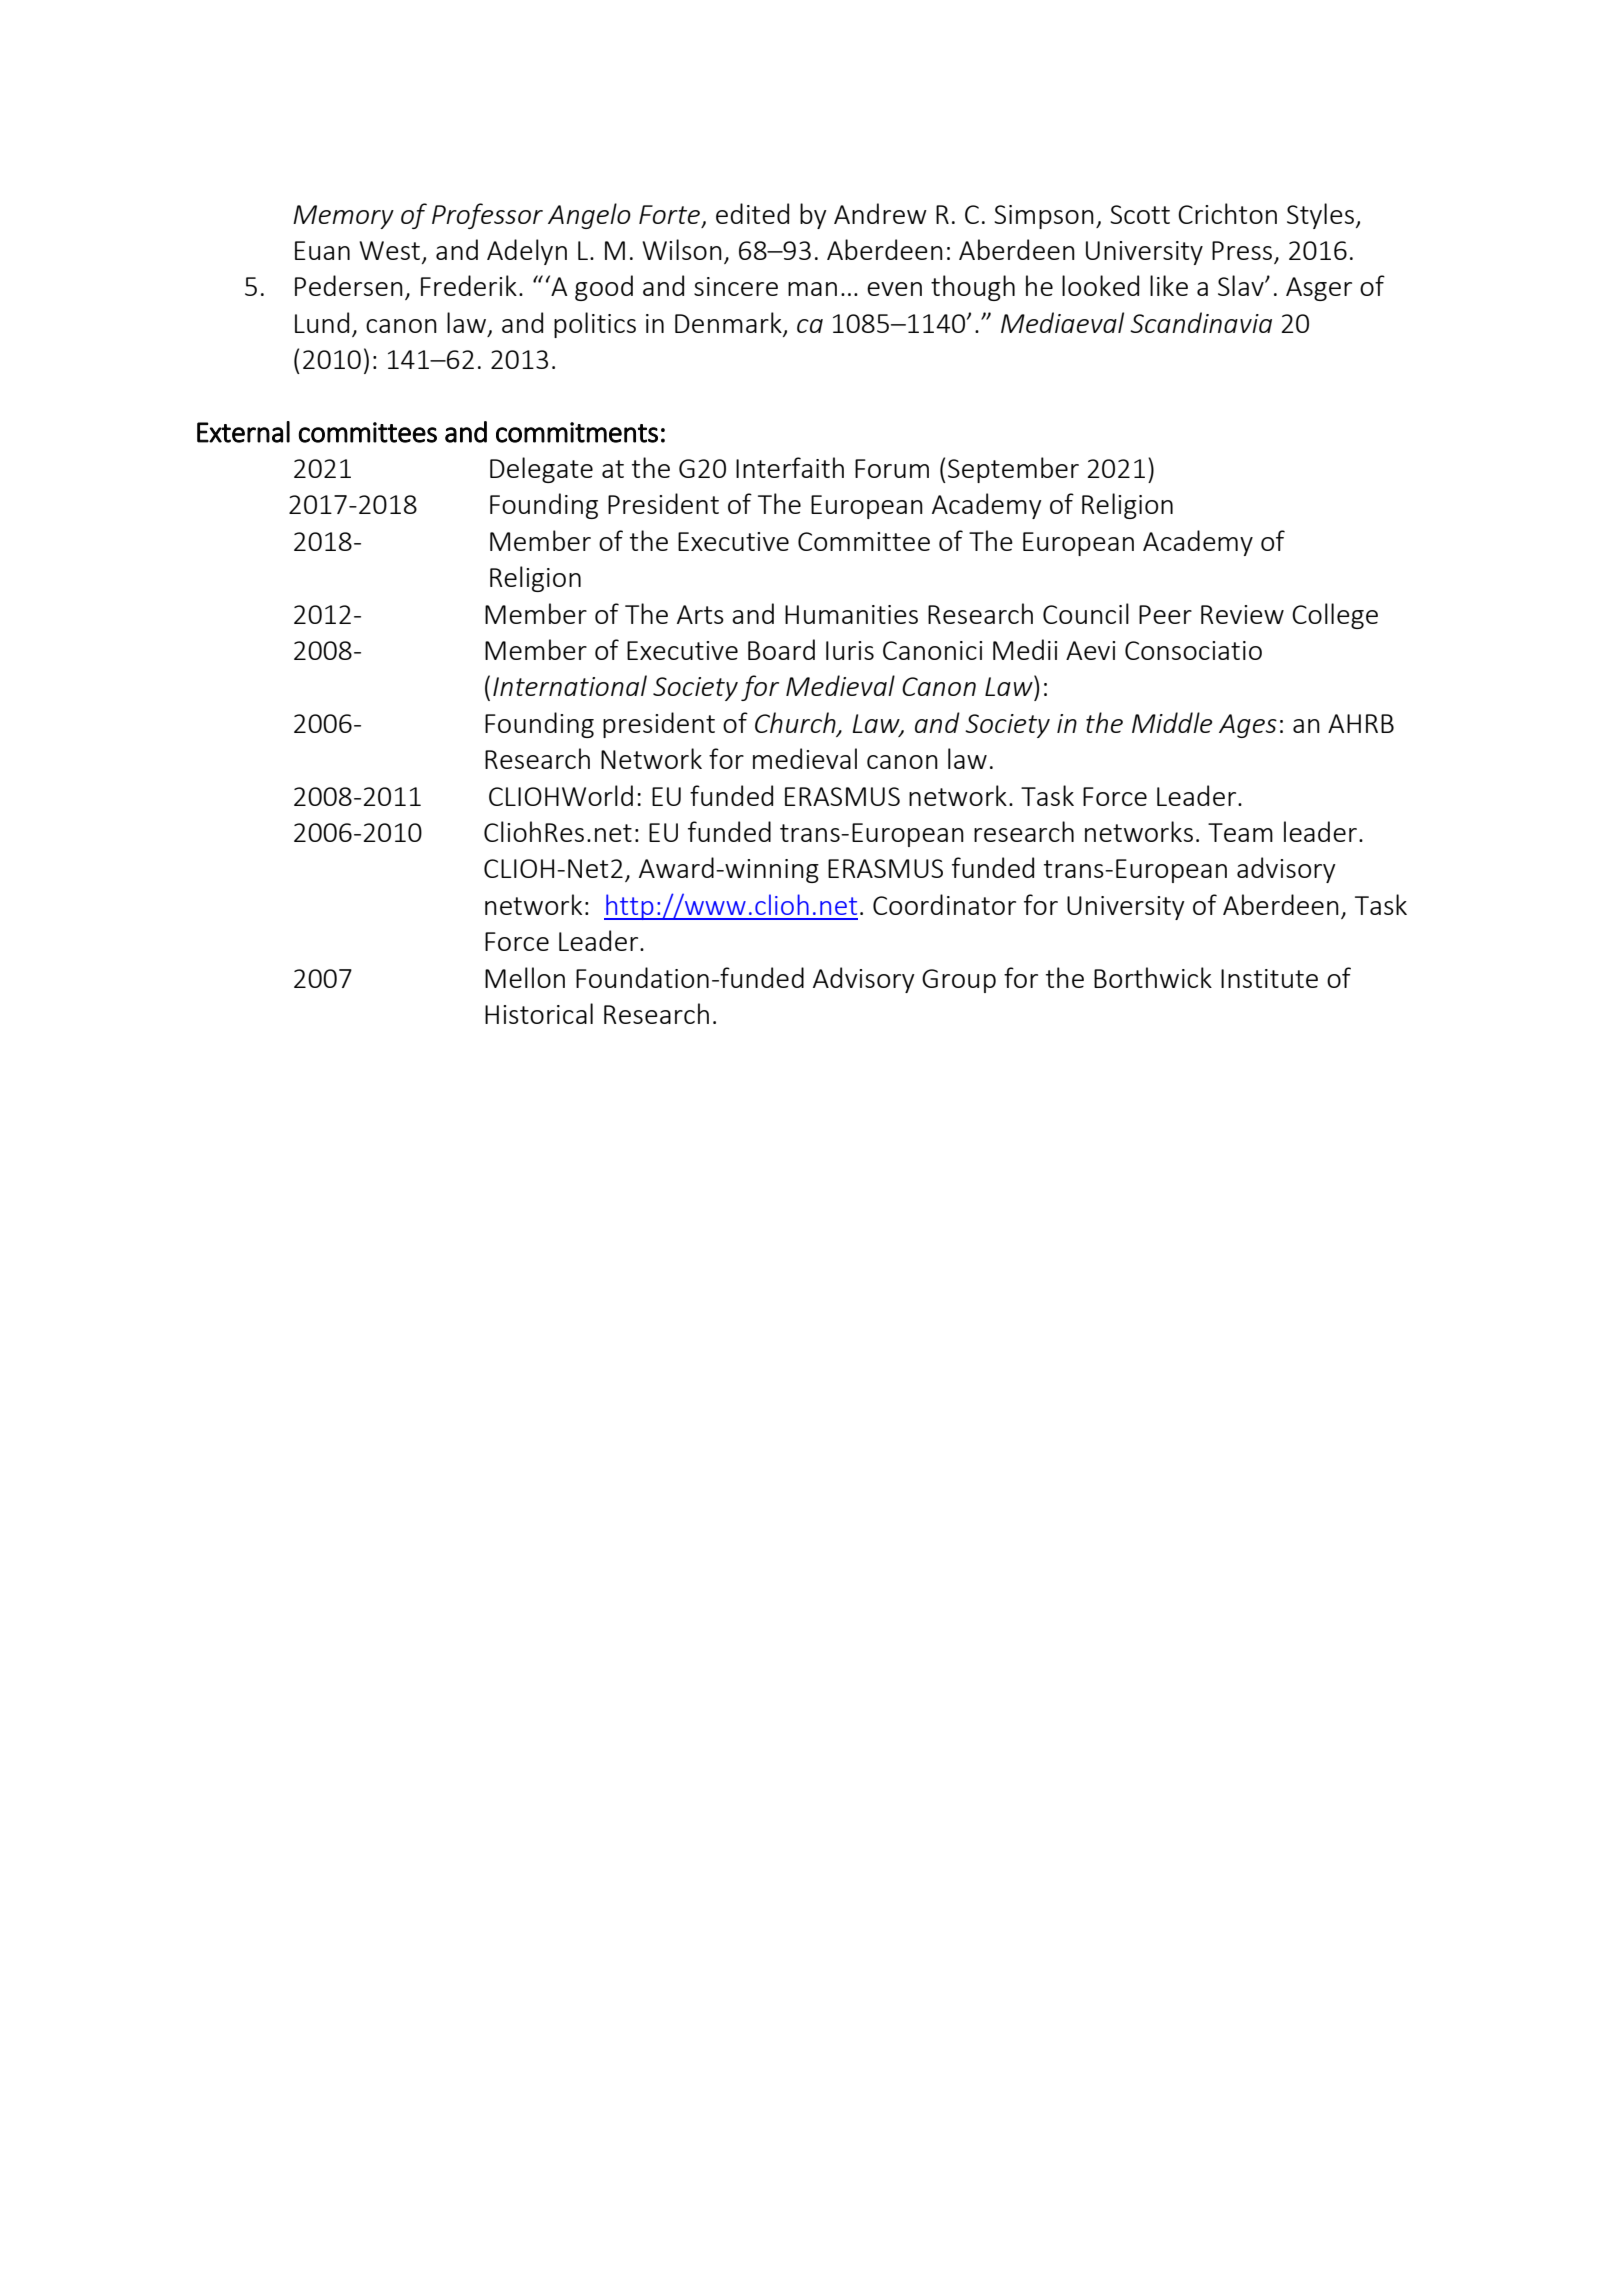  Describe the element at coordinates (752, 213) in the screenshot. I see `edited` at that location.
